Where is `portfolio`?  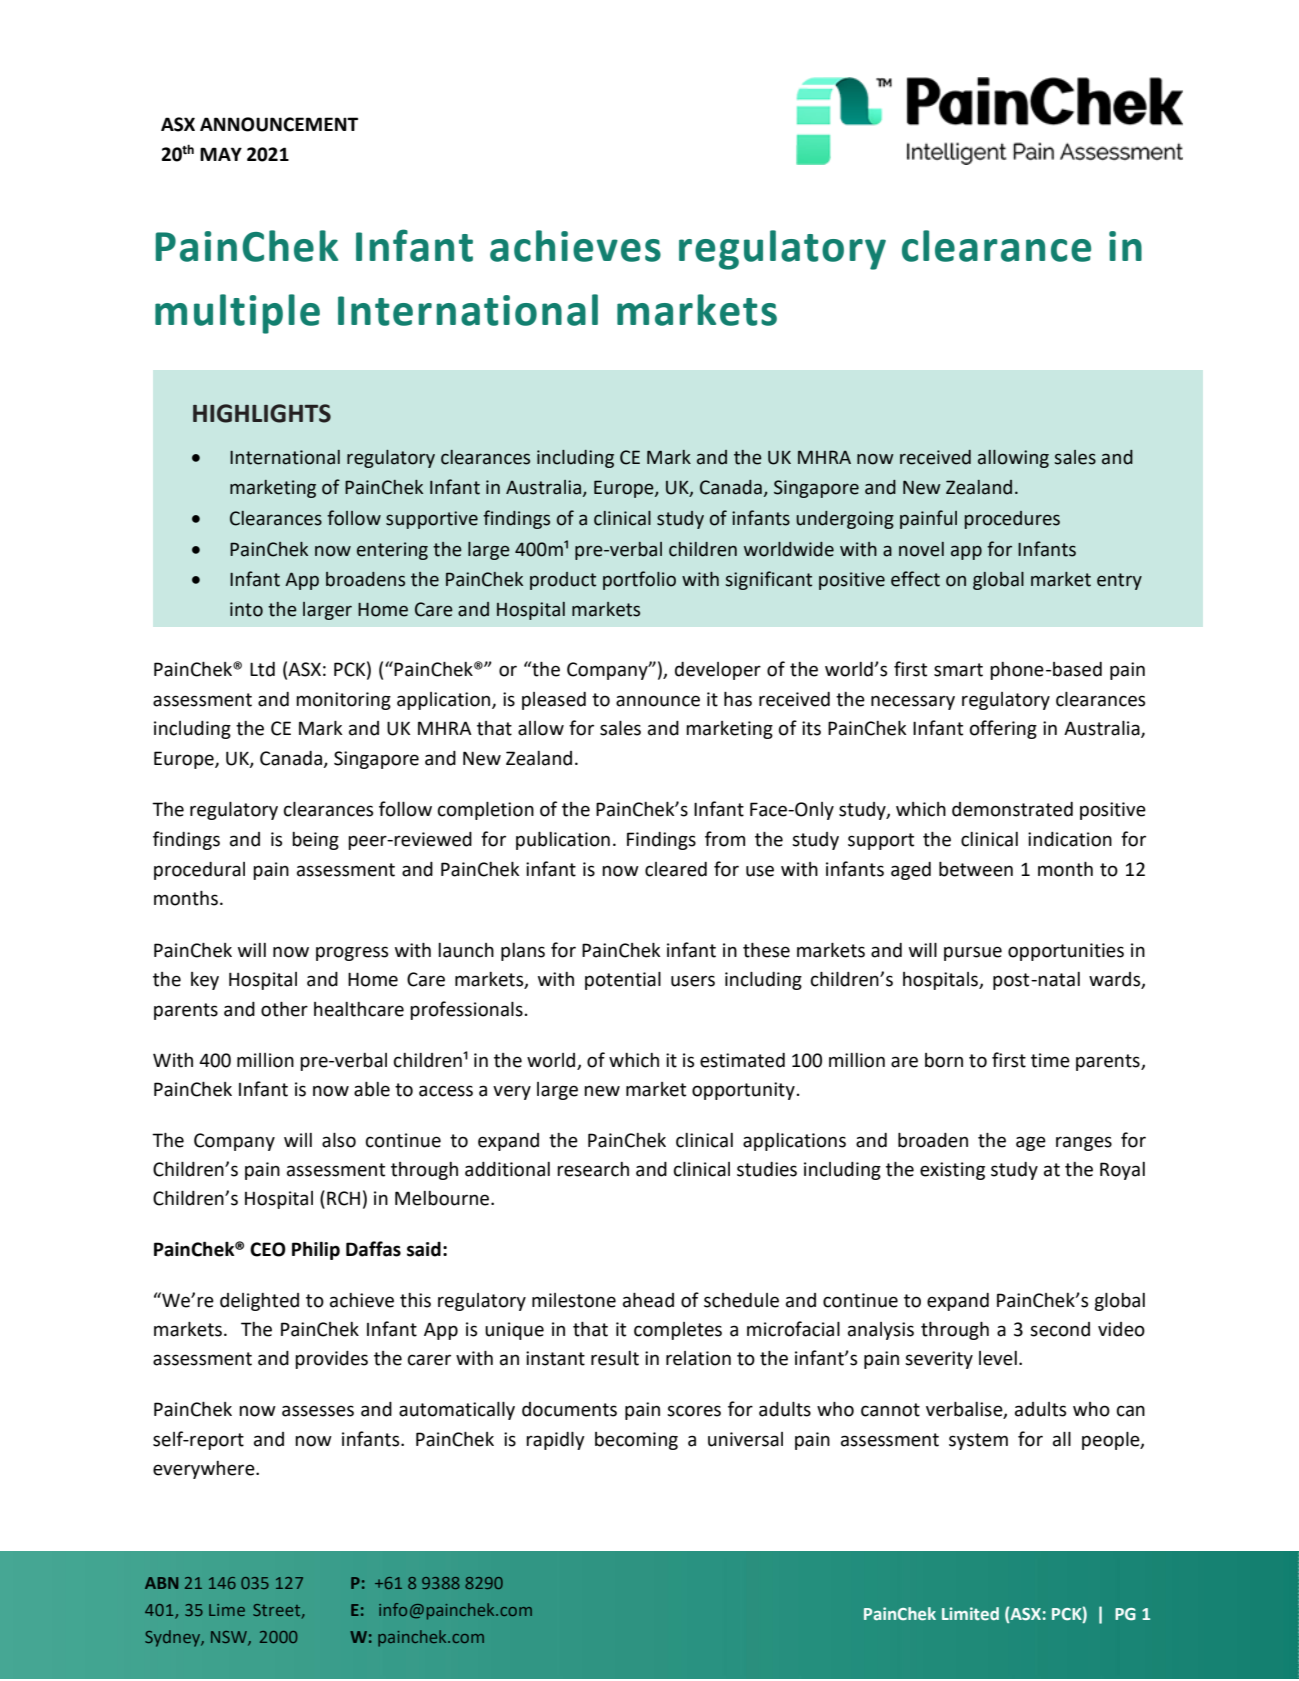
portfolio is located at coordinates (639, 580).
